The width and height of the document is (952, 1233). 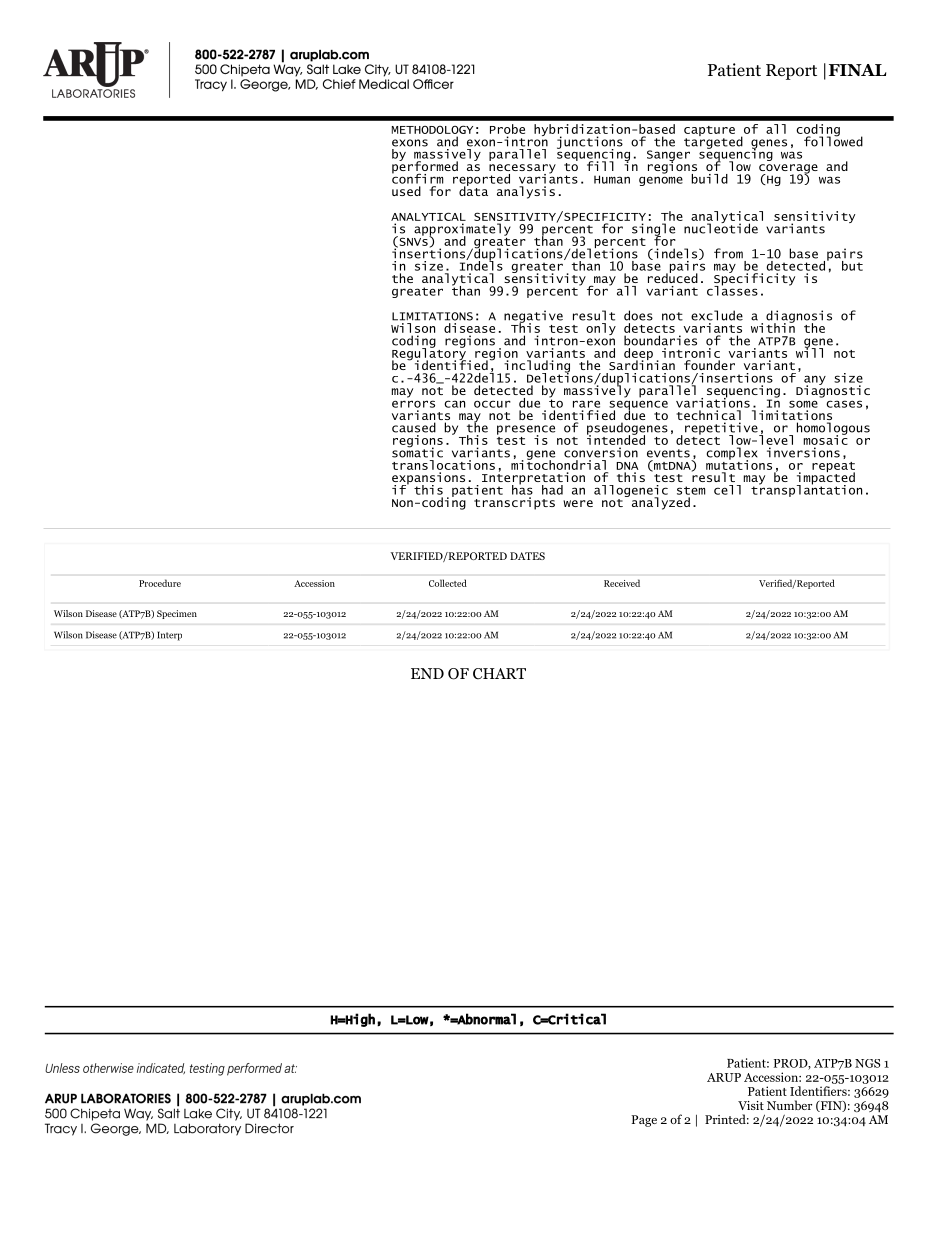 I want to click on necessary, so click(x=522, y=170).
